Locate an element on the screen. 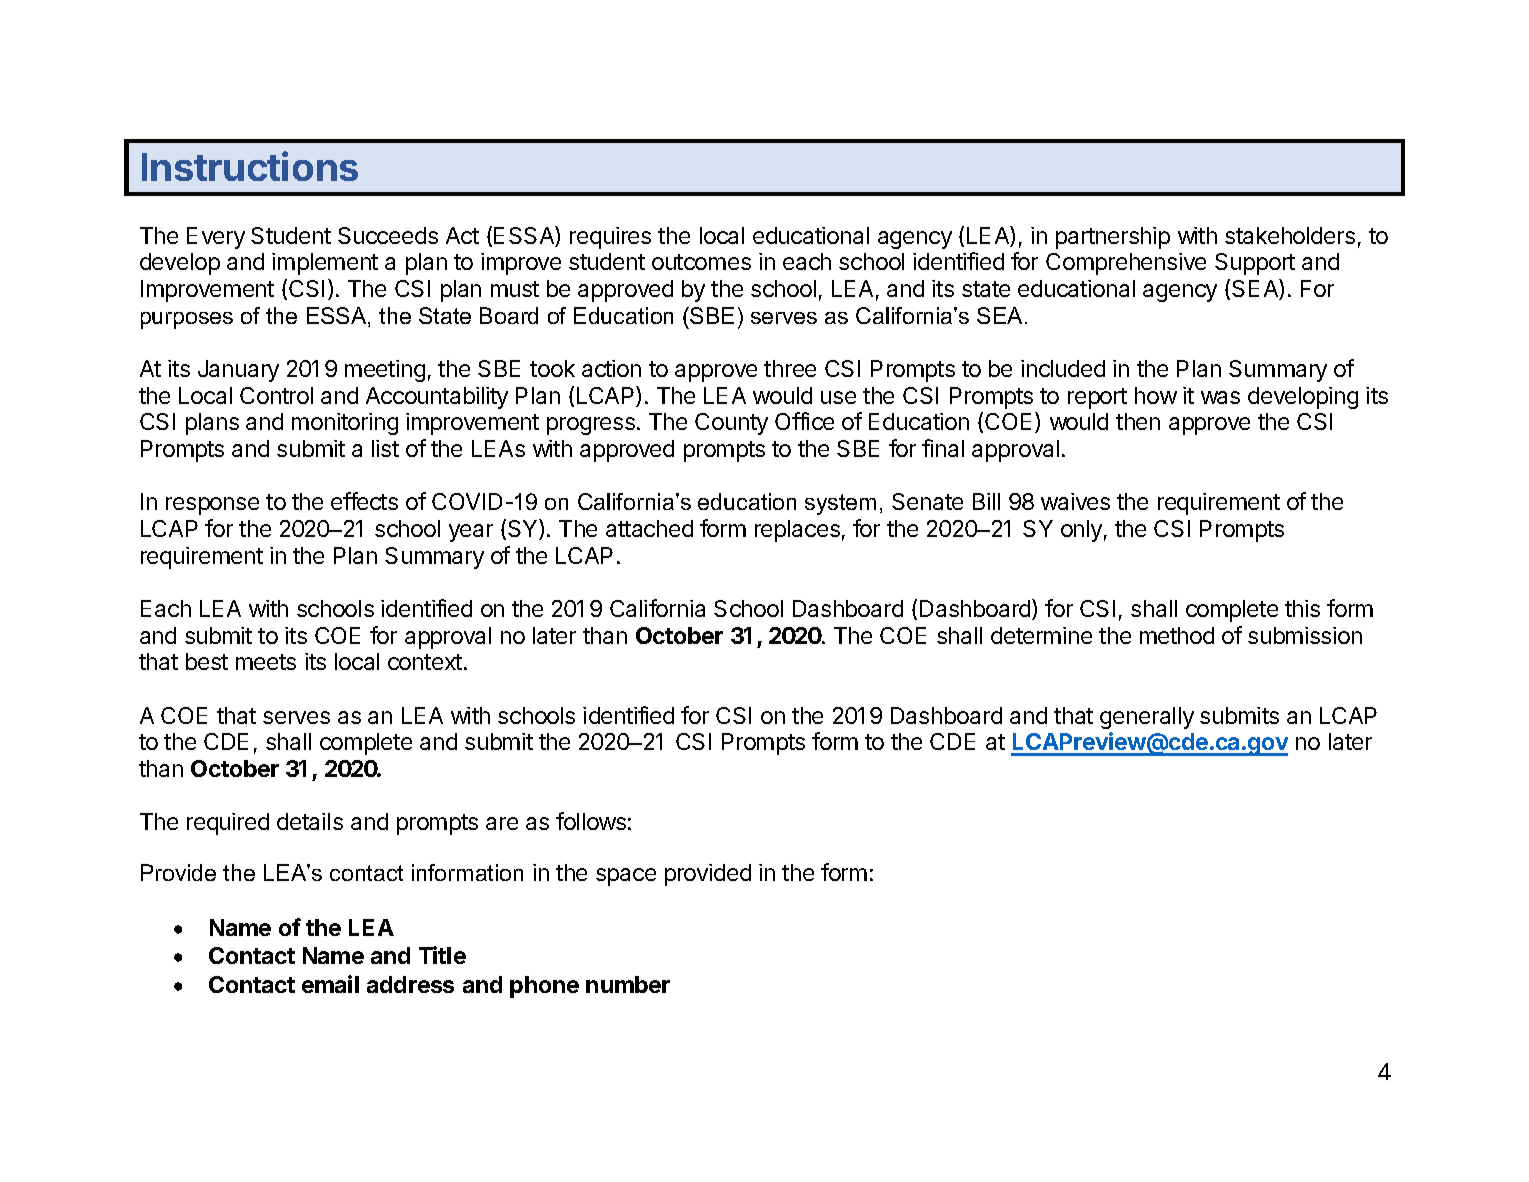 Image resolution: width=1529 pixels, height=1182 pixels. requires is located at coordinates (610, 238).
